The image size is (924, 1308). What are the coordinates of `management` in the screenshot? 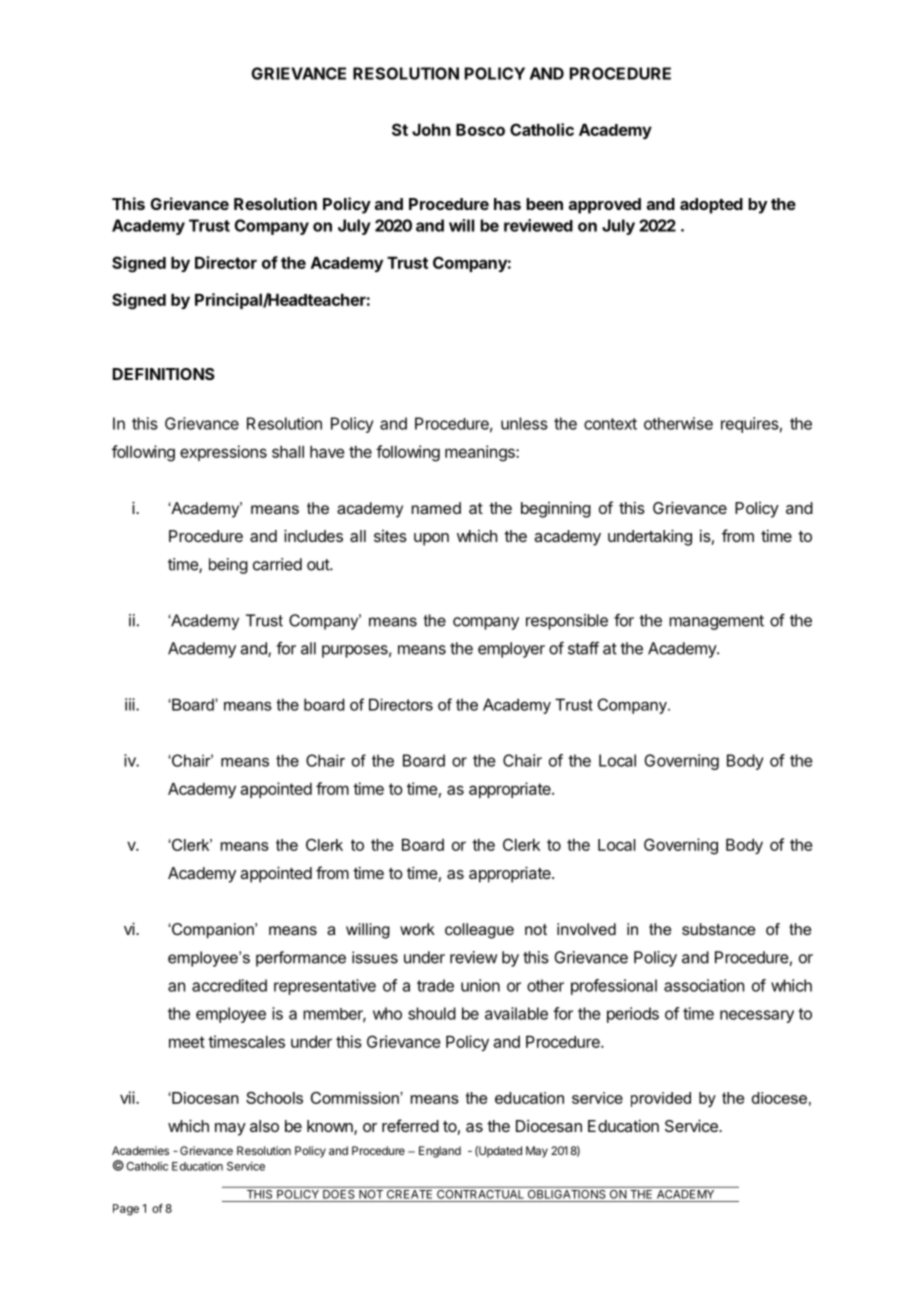 It's located at (716, 622).
